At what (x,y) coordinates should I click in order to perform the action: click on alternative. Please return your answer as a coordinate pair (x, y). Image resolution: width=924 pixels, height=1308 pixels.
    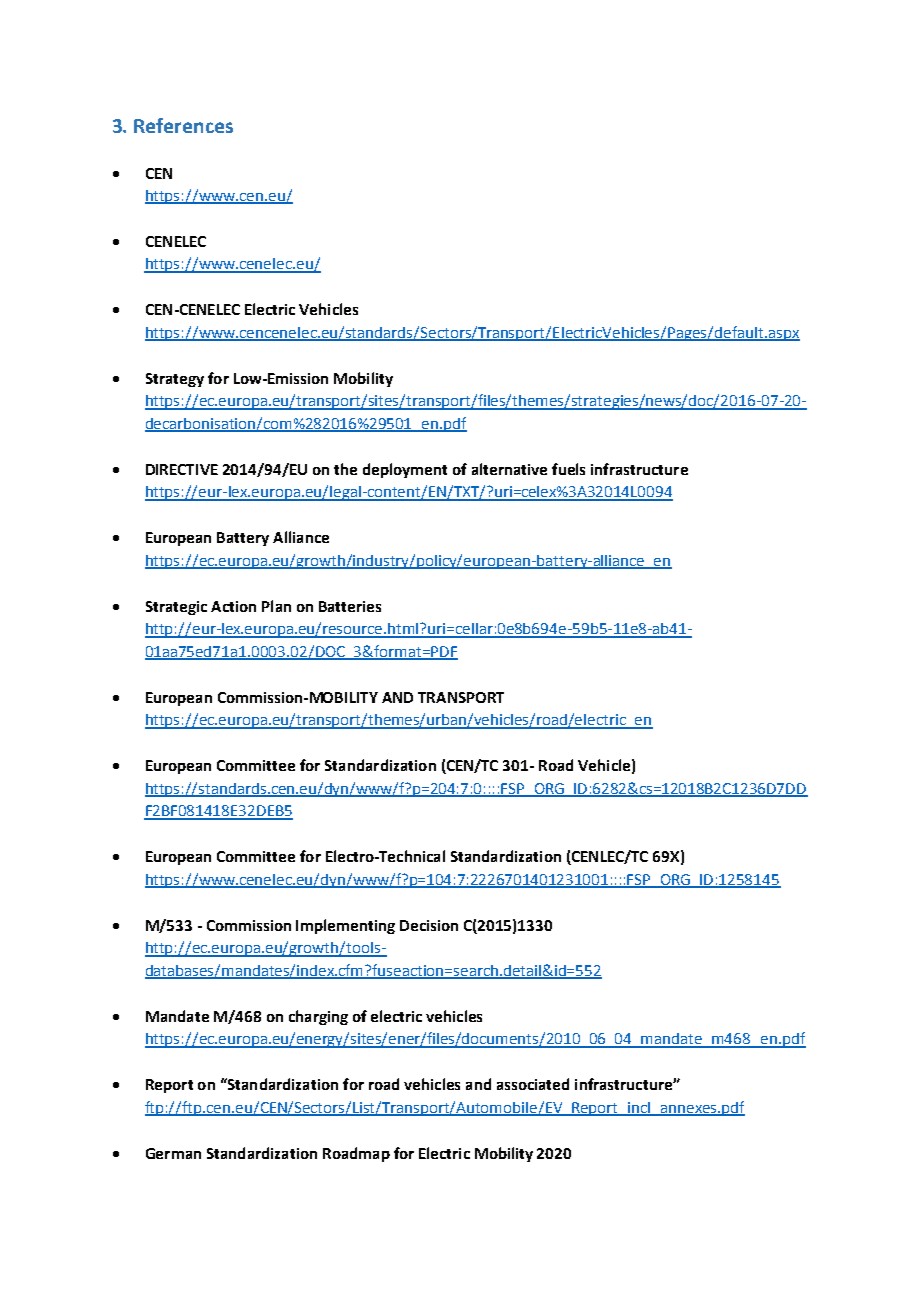
    Looking at the image, I should click on (509, 469).
